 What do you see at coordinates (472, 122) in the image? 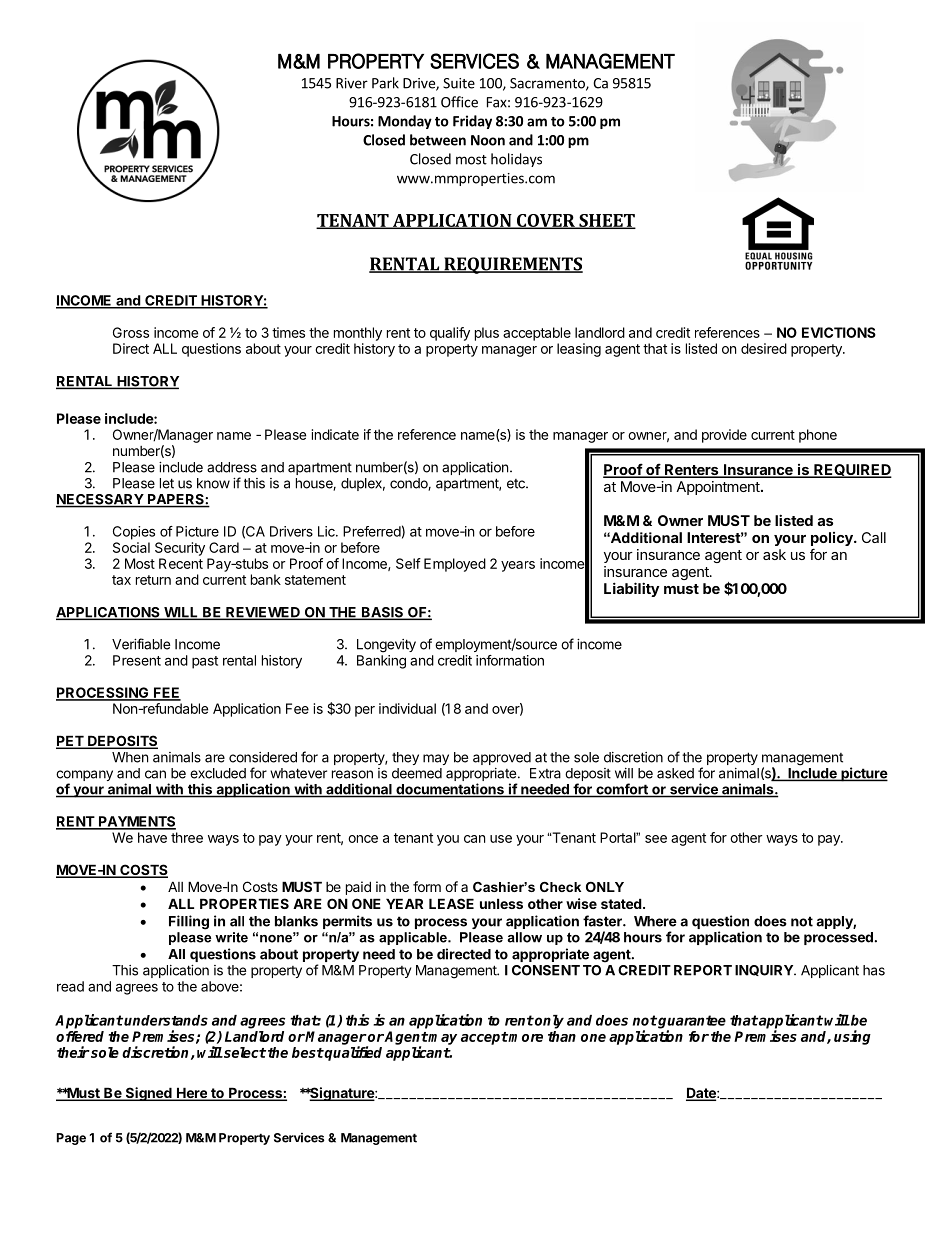
I see `Friday` at bounding box center [472, 122].
